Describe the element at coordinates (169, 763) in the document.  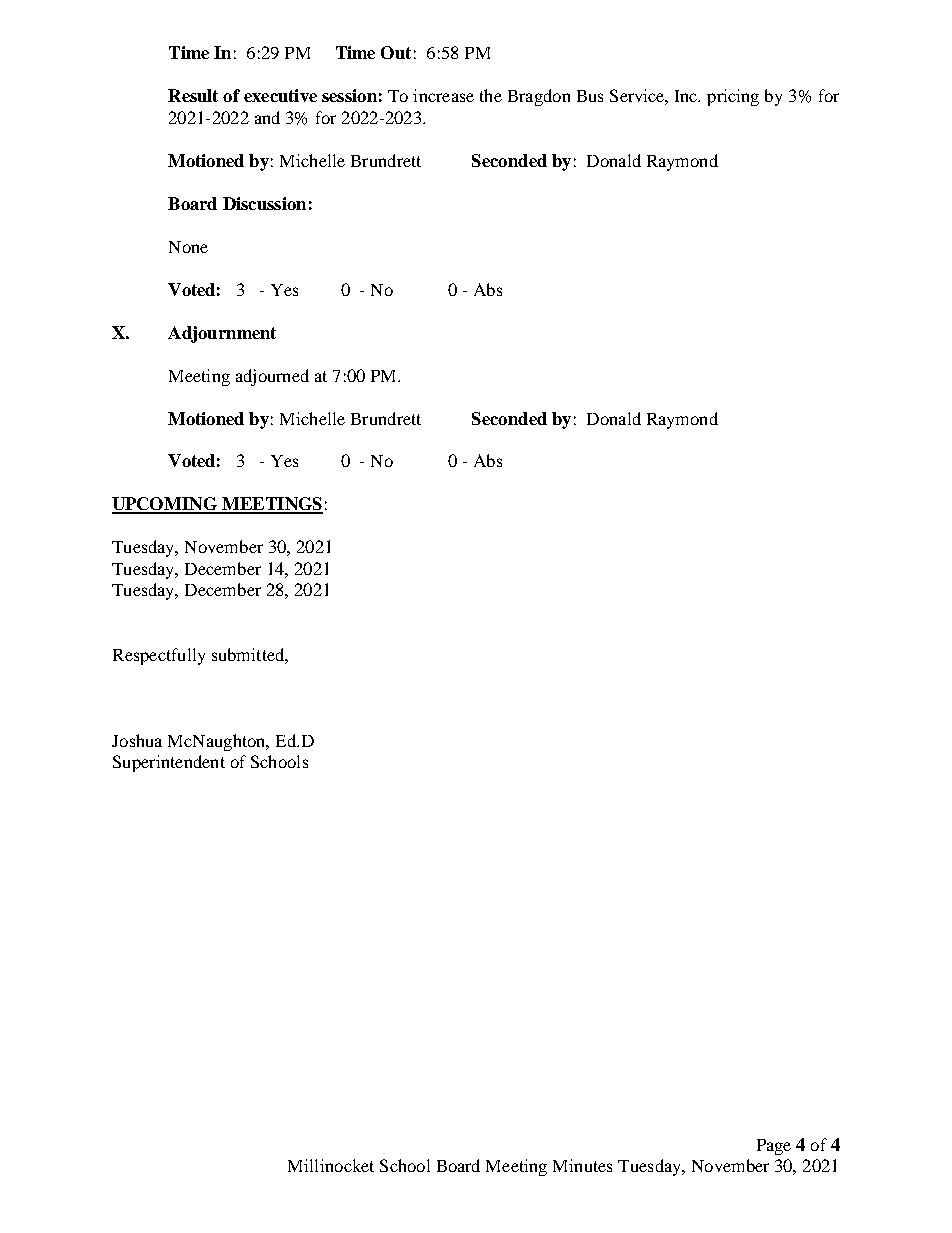
I see `Superintendent` at that location.
